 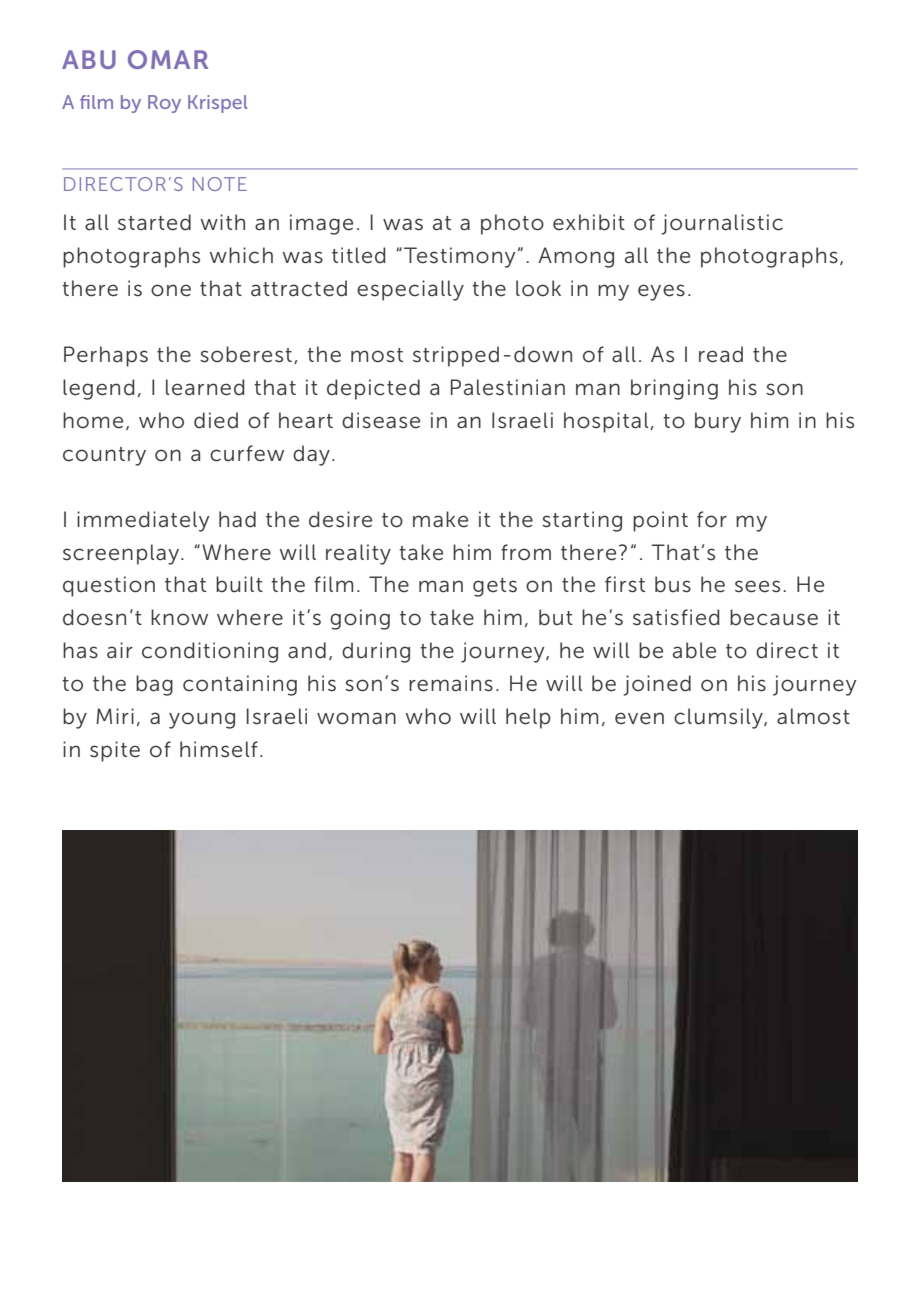 What do you see at coordinates (202, 720) in the screenshot?
I see `young` at bounding box center [202, 720].
